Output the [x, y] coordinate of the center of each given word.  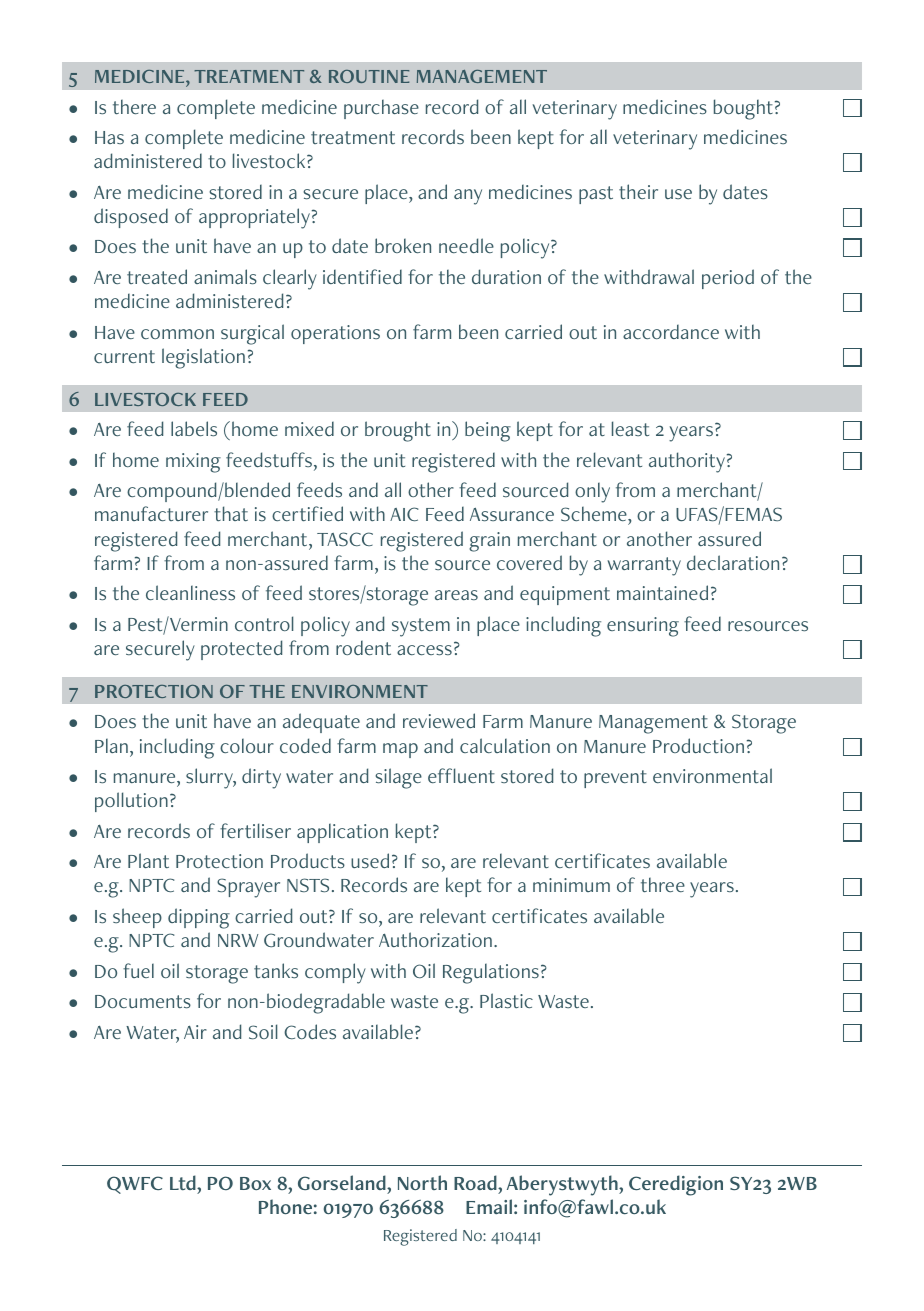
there [134, 107]
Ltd [184, 1182]
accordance [671, 331]
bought [743, 109]
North [422, 1182]
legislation [203, 358]
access [424, 650]
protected [241, 650]
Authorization [435, 939]
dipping [199, 918]
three [663, 885]
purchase [381, 109]
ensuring [643, 627]
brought [398, 431]
